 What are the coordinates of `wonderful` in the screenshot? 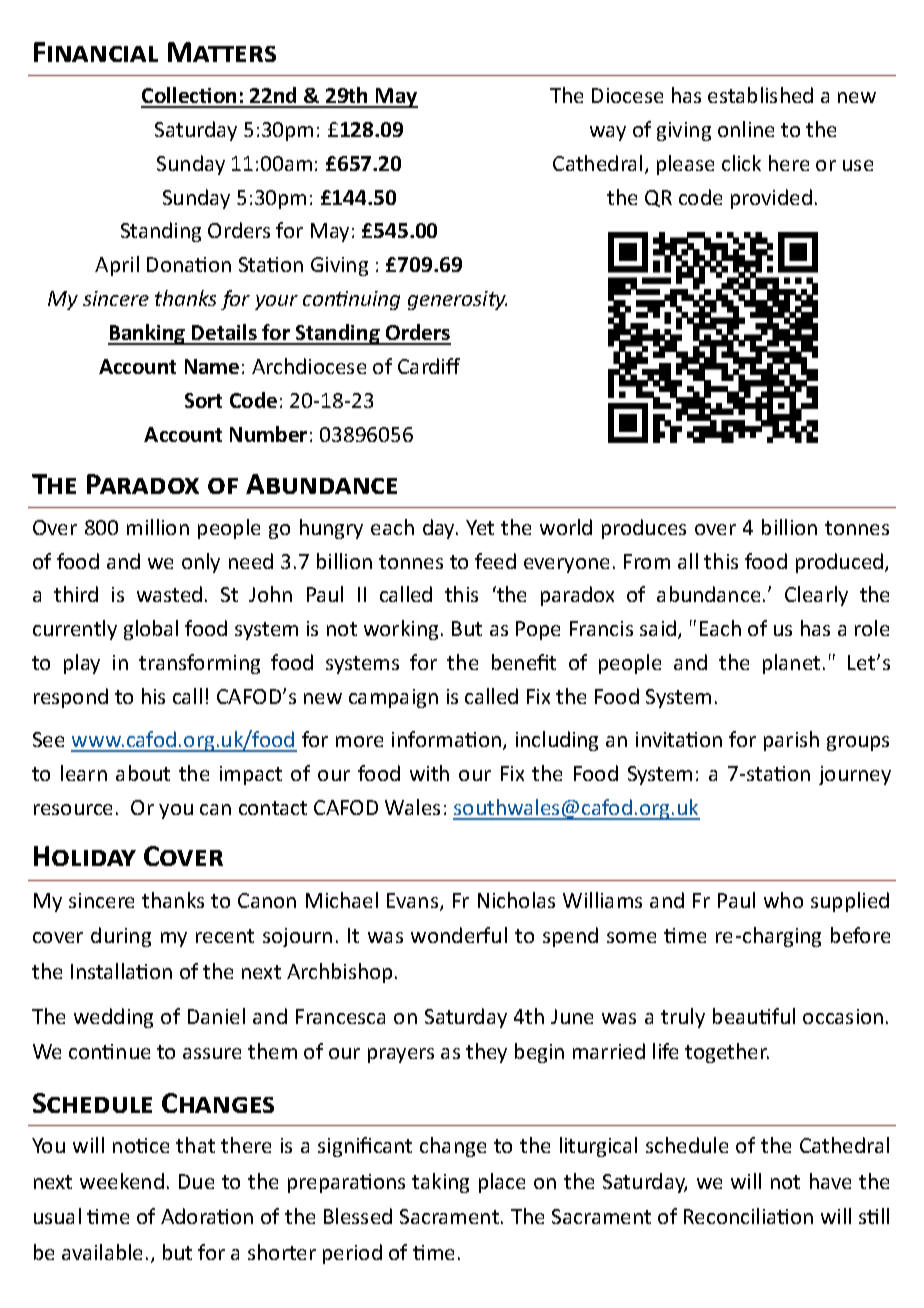 It's located at (459, 935).
